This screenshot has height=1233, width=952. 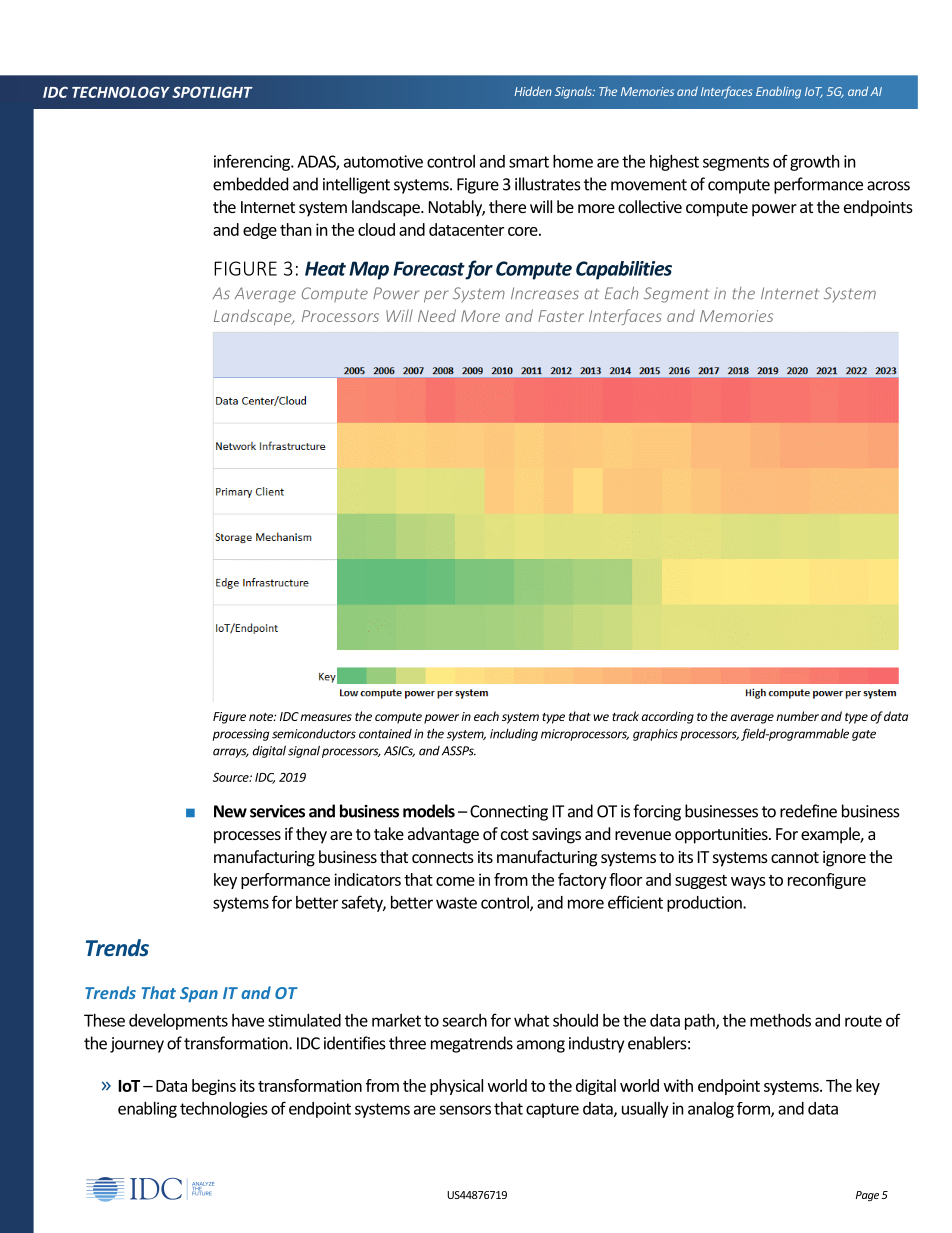 I want to click on ways, so click(x=748, y=883).
